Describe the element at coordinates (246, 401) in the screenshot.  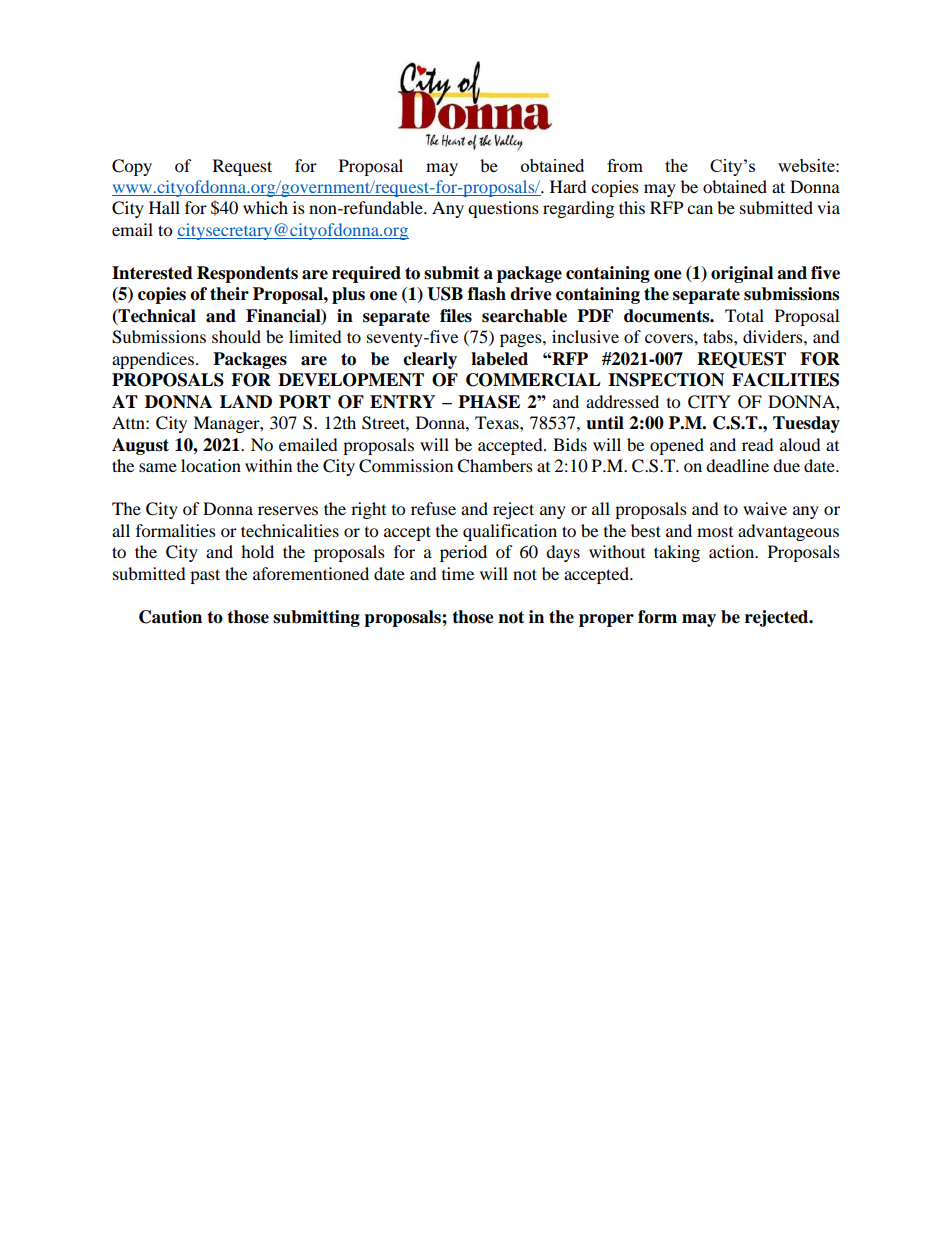
I see `LAND` at that location.
